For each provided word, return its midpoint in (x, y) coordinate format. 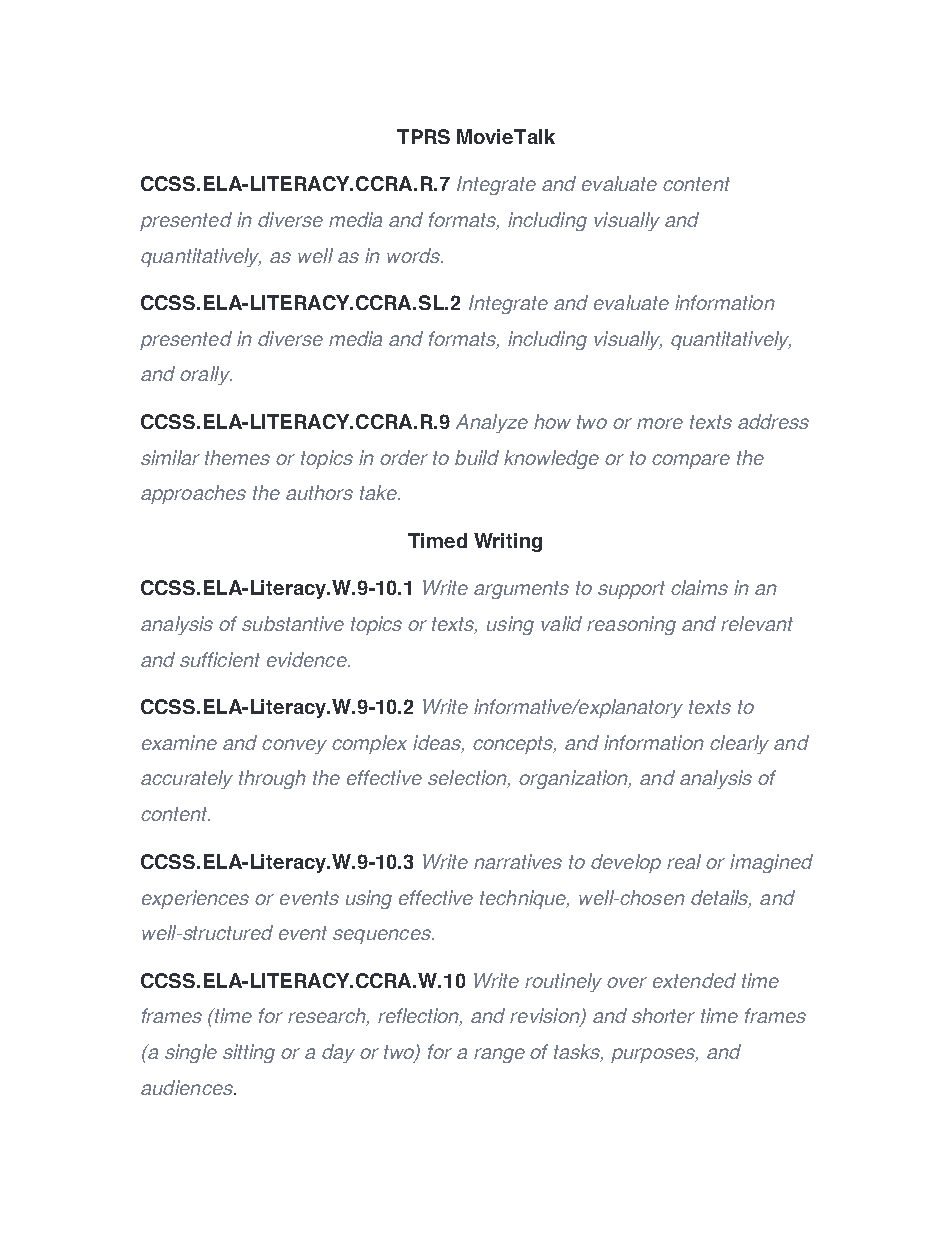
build (477, 457)
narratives (518, 861)
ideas (438, 744)
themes (237, 457)
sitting (249, 1053)
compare (691, 461)
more (660, 423)
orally (206, 375)
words (414, 255)
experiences (195, 899)
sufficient (220, 659)
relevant (757, 623)
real (684, 861)
